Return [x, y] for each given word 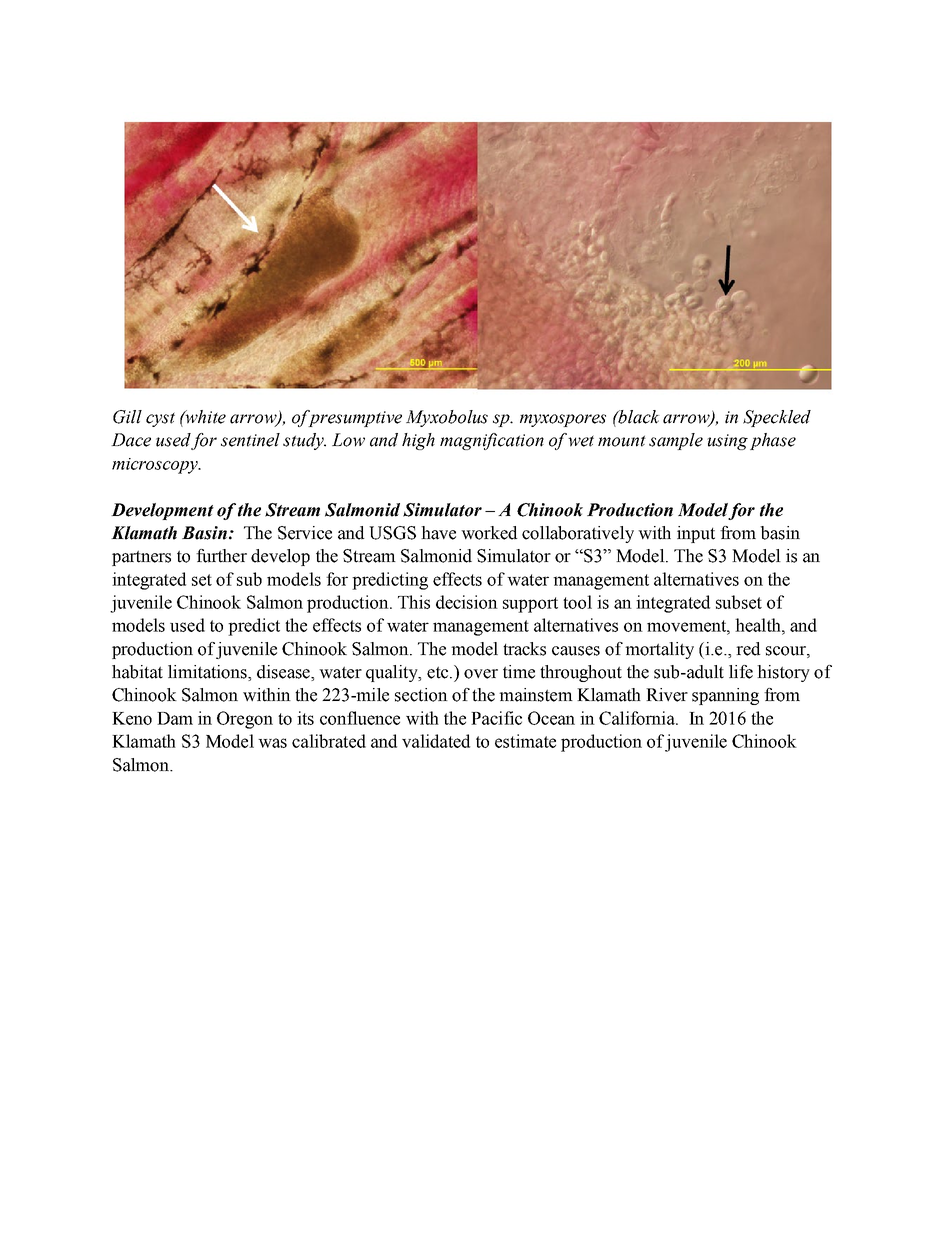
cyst [160, 419]
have [438, 533]
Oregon [245, 720]
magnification [492, 441]
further [221, 556]
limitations [208, 673]
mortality [659, 650]
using [727, 442]
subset [739, 602]
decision [467, 602]
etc [439, 672]
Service [305, 533]
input [696, 534]
